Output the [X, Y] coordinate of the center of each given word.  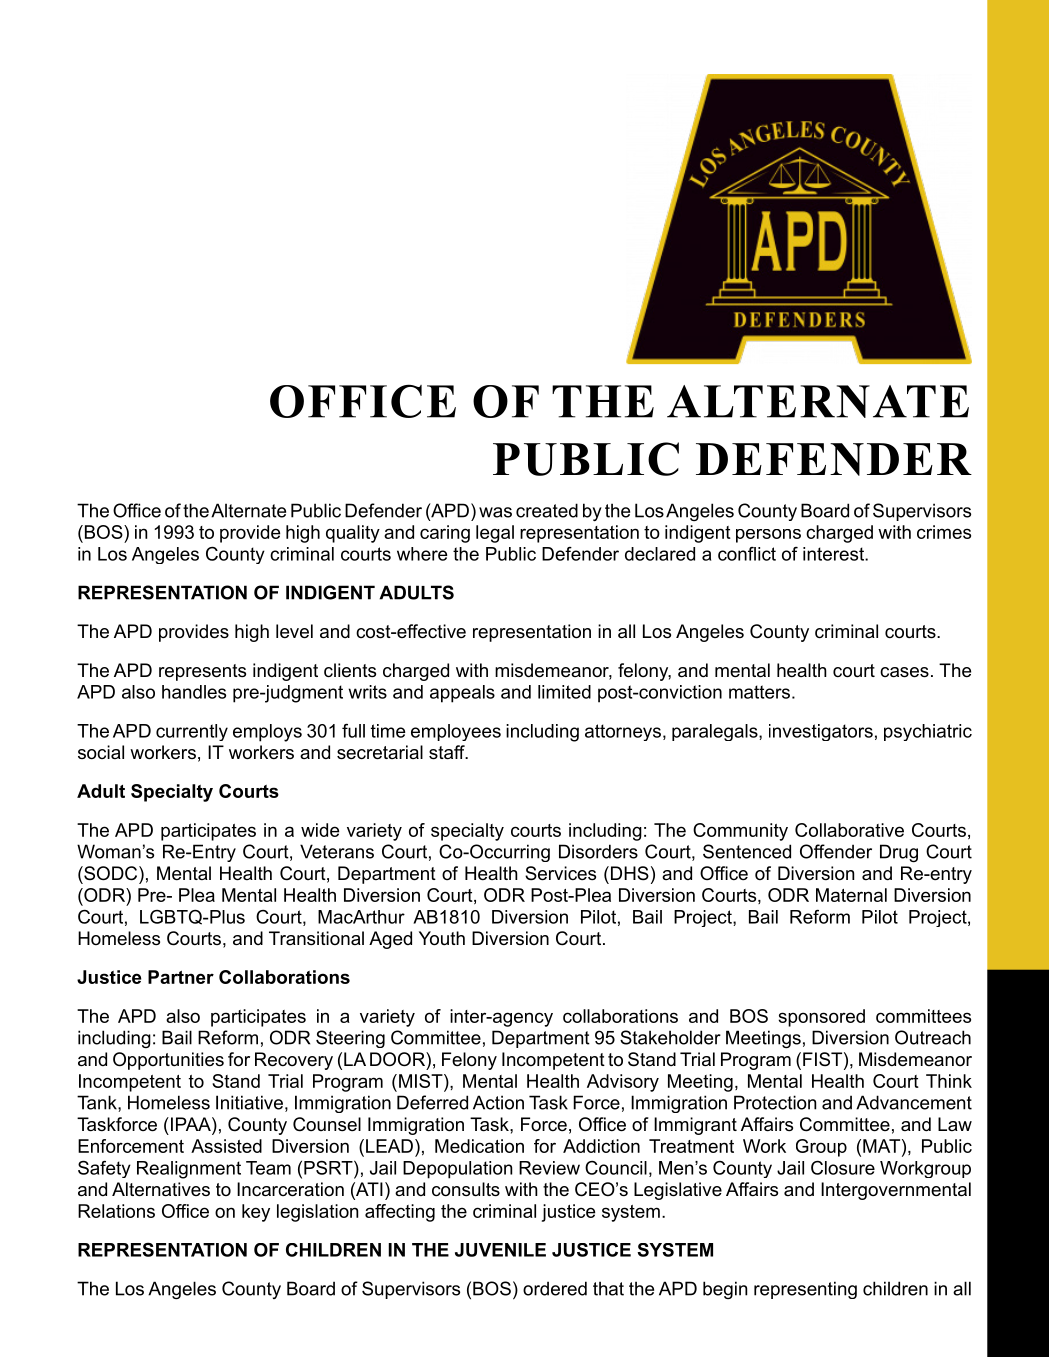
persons [768, 536]
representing [805, 1290]
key [256, 1213]
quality [353, 534]
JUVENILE [500, 1250]
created [547, 510]
